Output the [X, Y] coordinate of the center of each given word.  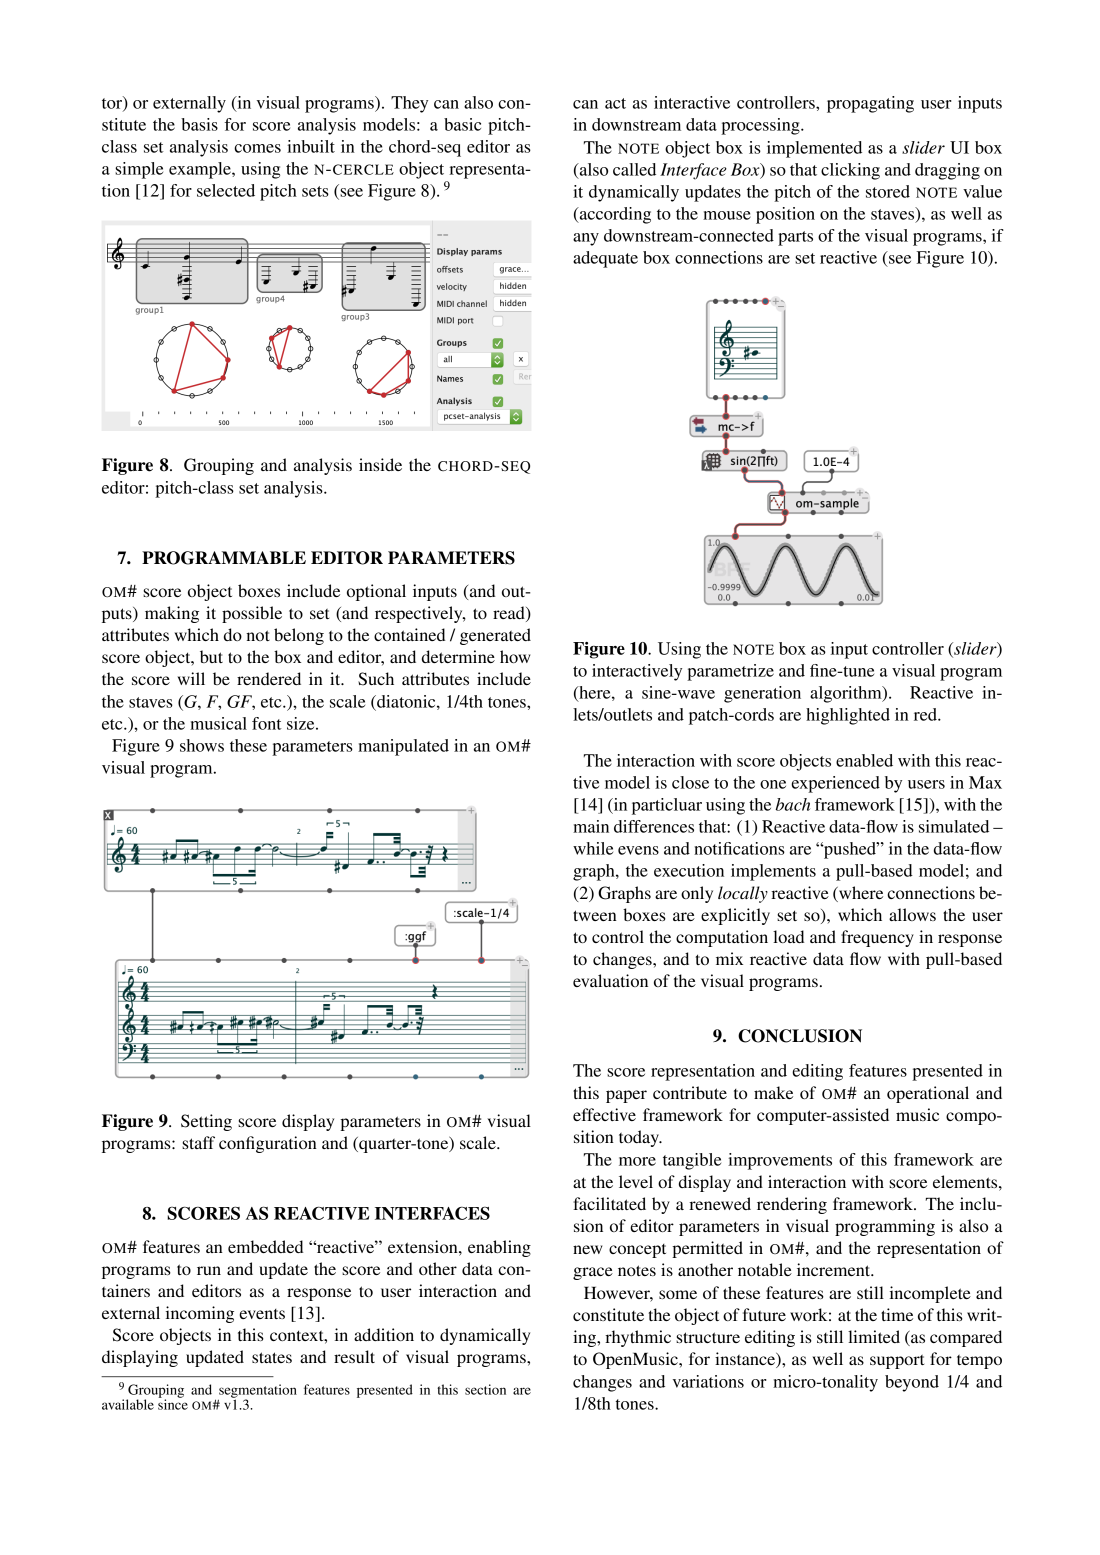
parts [795, 238]
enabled [864, 760]
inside [380, 464]
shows [202, 745]
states [272, 1357]
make [773, 1092]
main [591, 826]
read [510, 614]
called [634, 169]
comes [257, 148]
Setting [206, 1122]
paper [626, 1096]
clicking [850, 171]
